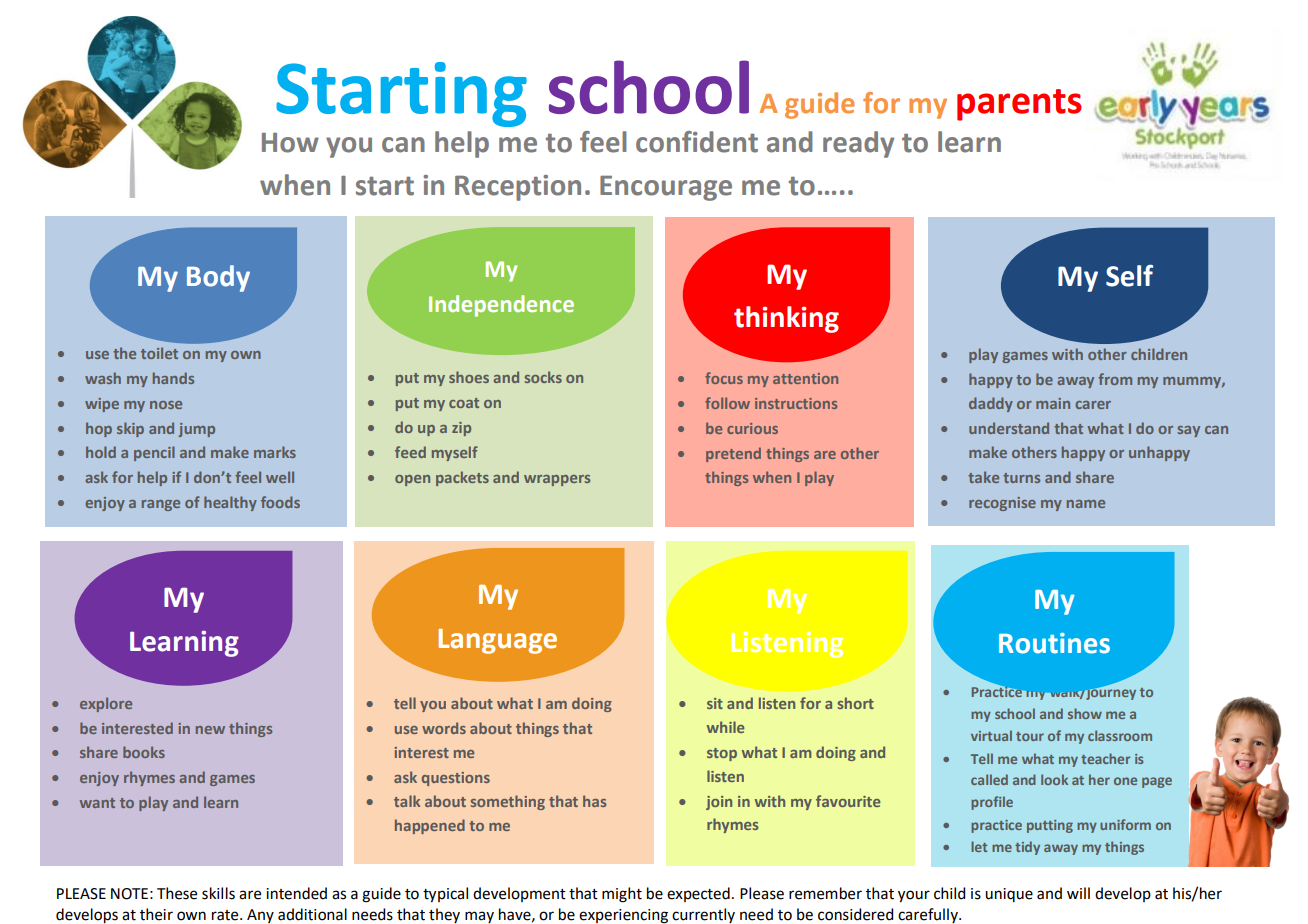 This page has width=1308, height=924. I want to click on jump, so click(197, 430).
